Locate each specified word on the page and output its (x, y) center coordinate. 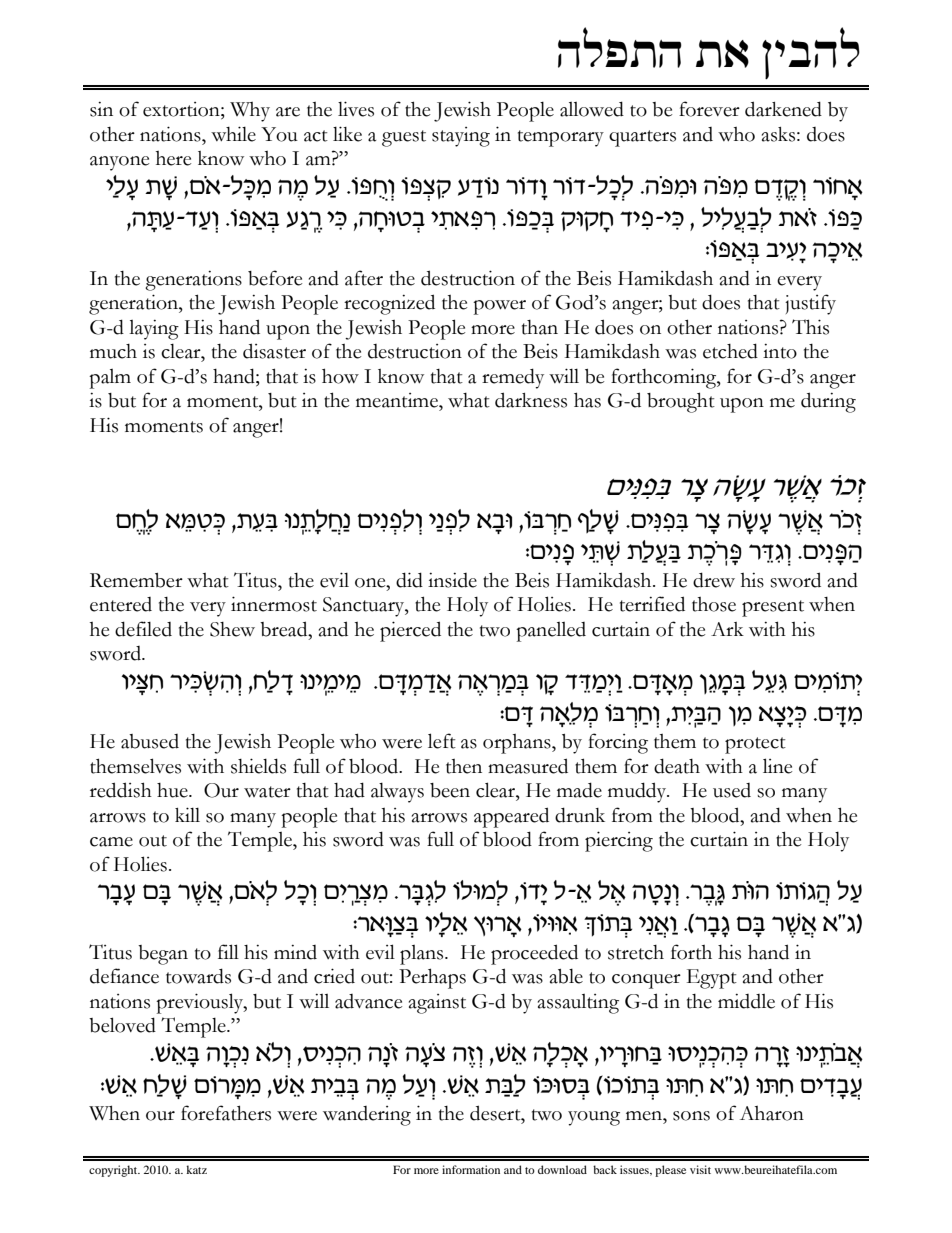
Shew (232, 629)
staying (461, 137)
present (773, 608)
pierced (410, 631)
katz (196, 1169)
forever (709, 109)
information (471, 1169)
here (173, 158)
